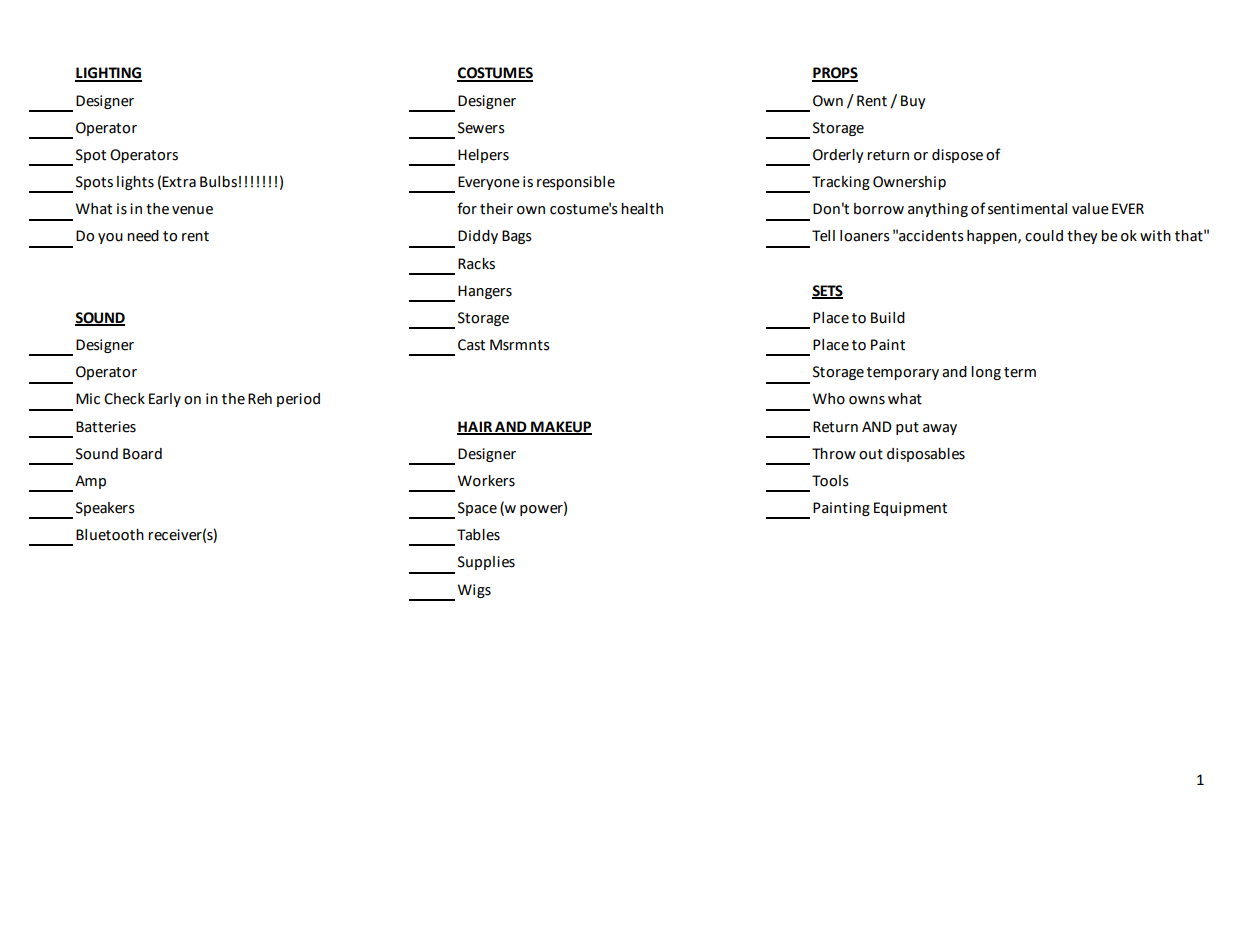  I want to click on Build, so click(888, 318).
